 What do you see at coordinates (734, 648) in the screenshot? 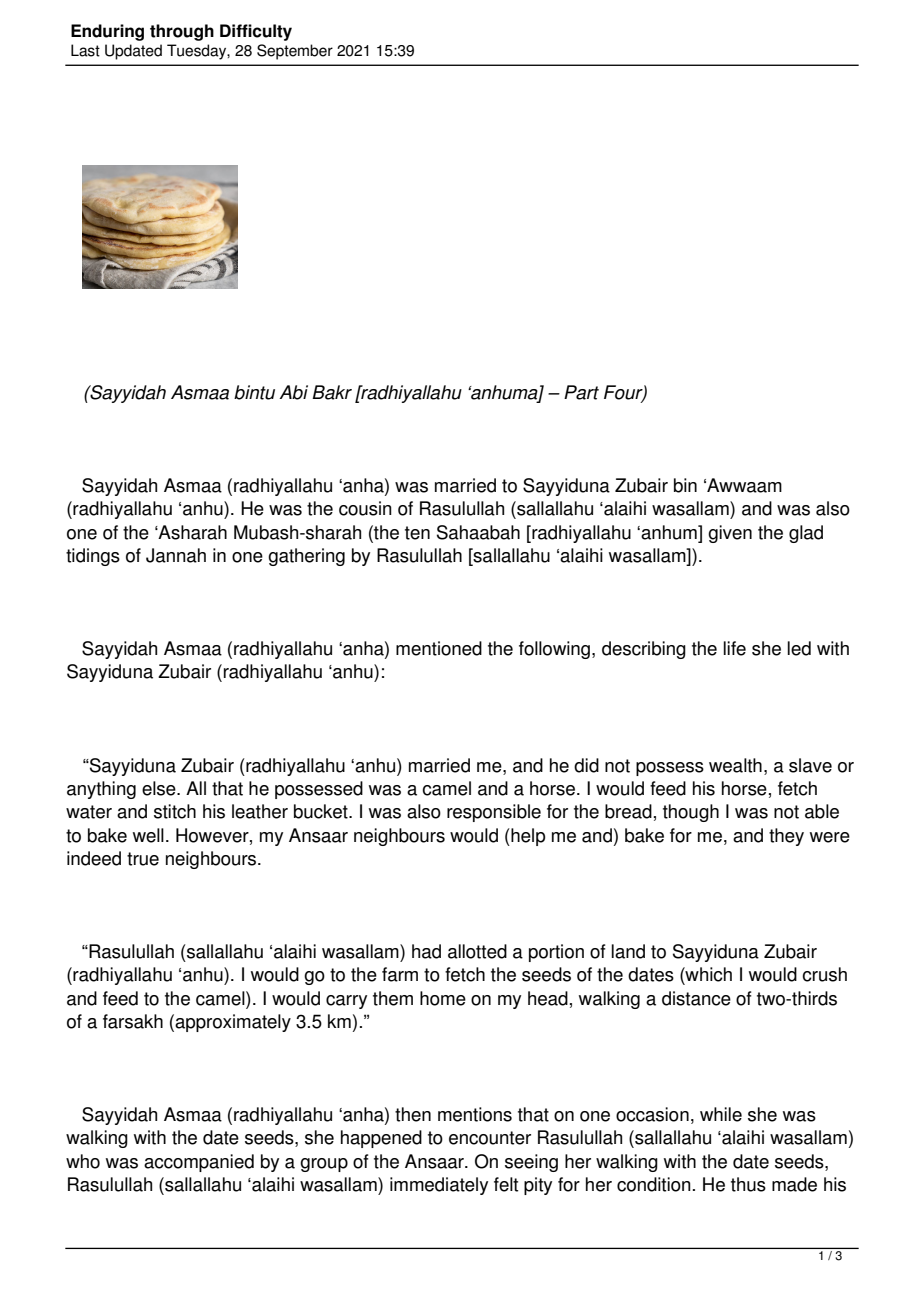
I see `life` at bounding box center [734, 648].
